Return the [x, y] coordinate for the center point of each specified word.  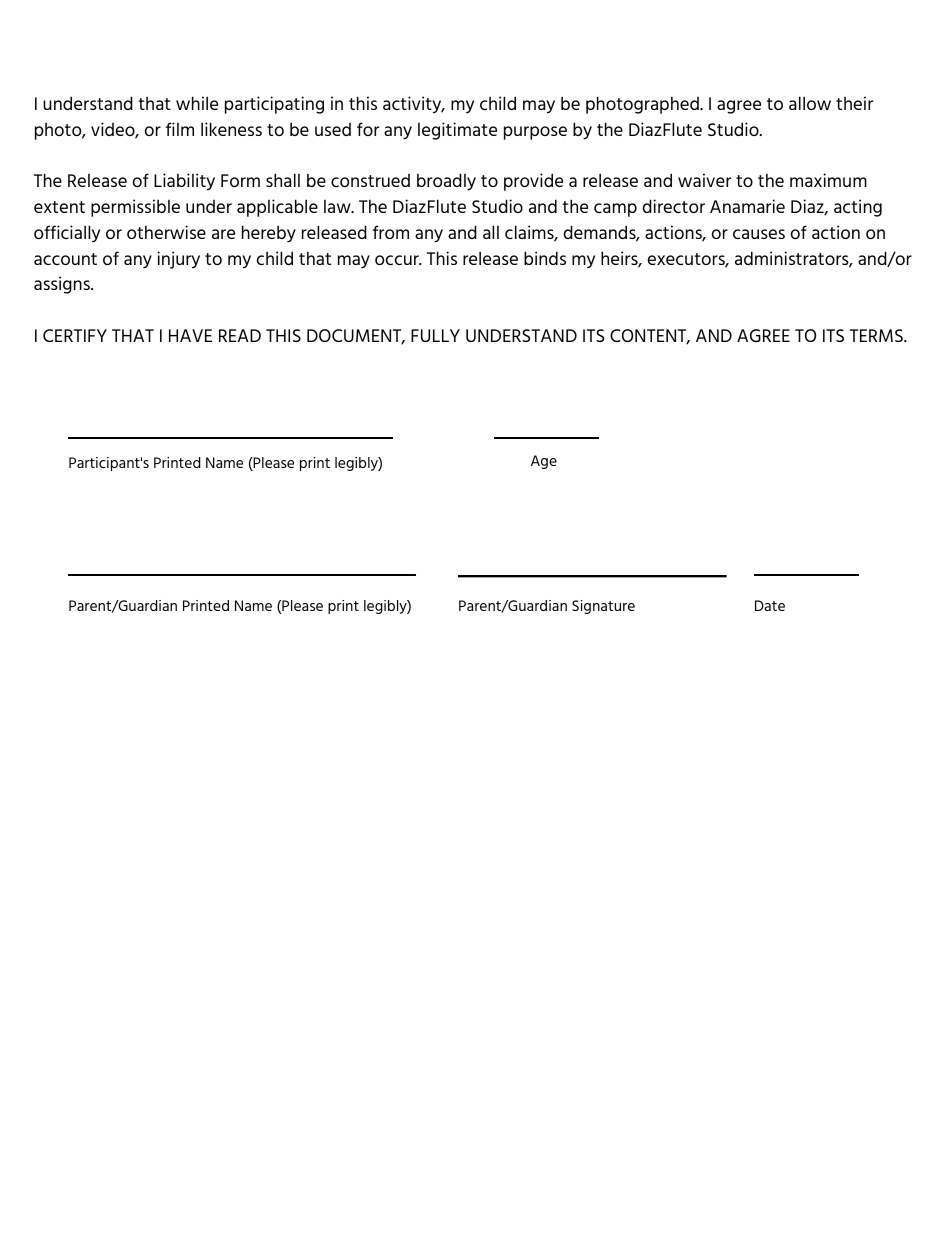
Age [544, 462]
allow [810, 103]
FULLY [435, 335]
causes [759, 234]
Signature [603, 607]
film [180, 129]
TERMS [877, 335]
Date [770, 605]
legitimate [457, 131]
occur [398, 260]
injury [178, 260]
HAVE [190, 335]
